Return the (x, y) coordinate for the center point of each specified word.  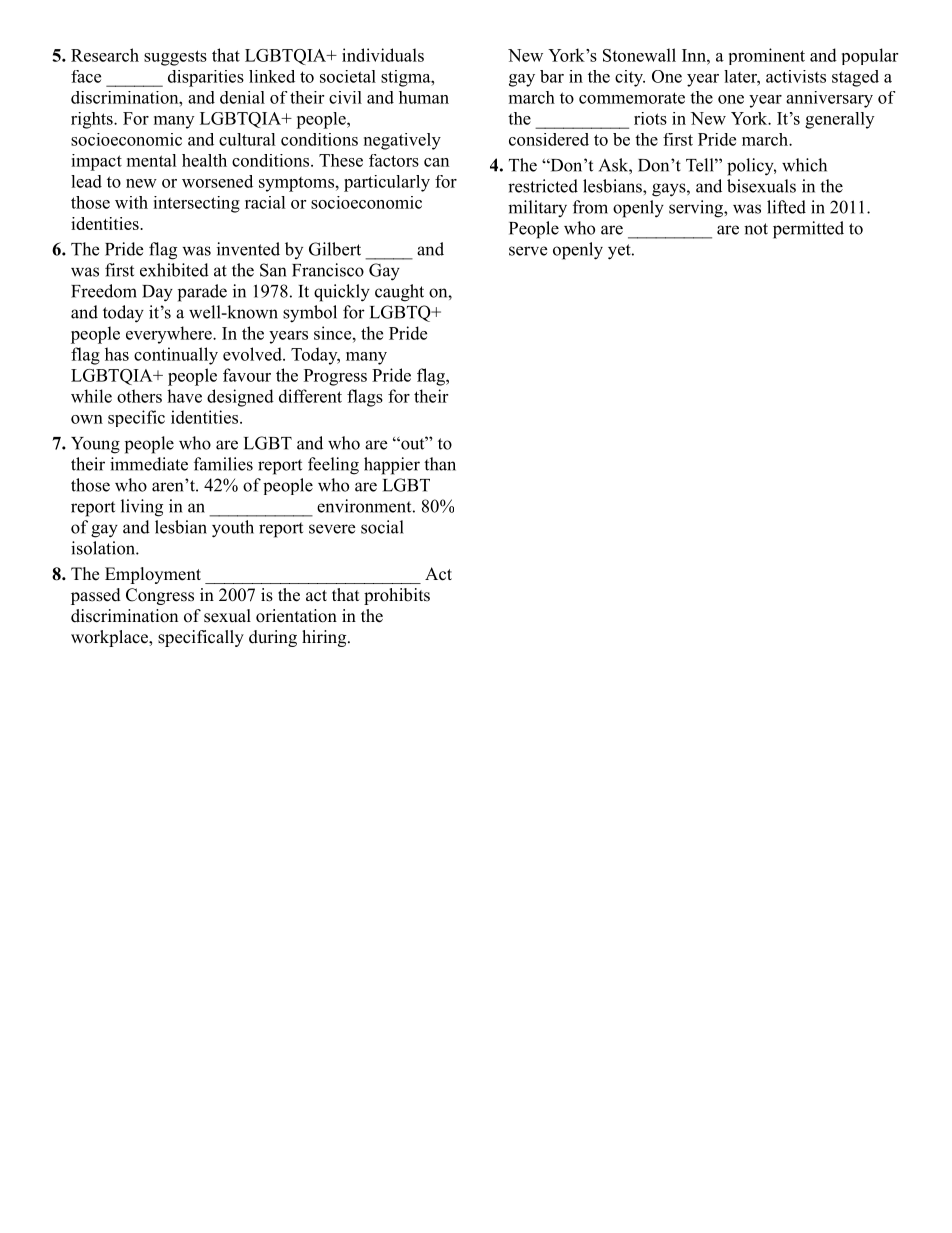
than (440, 464)
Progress (335, 377)
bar (552, 76)
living (142, 508)
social (382, 527)
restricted (543, 186)
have (184, 396)
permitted (808, 230)
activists (796, 76)
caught (399, 293)
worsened (217, 181)
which (804, 165)
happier (392, 466)
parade (202, 293)
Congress (160, 596)
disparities (206, 78)
